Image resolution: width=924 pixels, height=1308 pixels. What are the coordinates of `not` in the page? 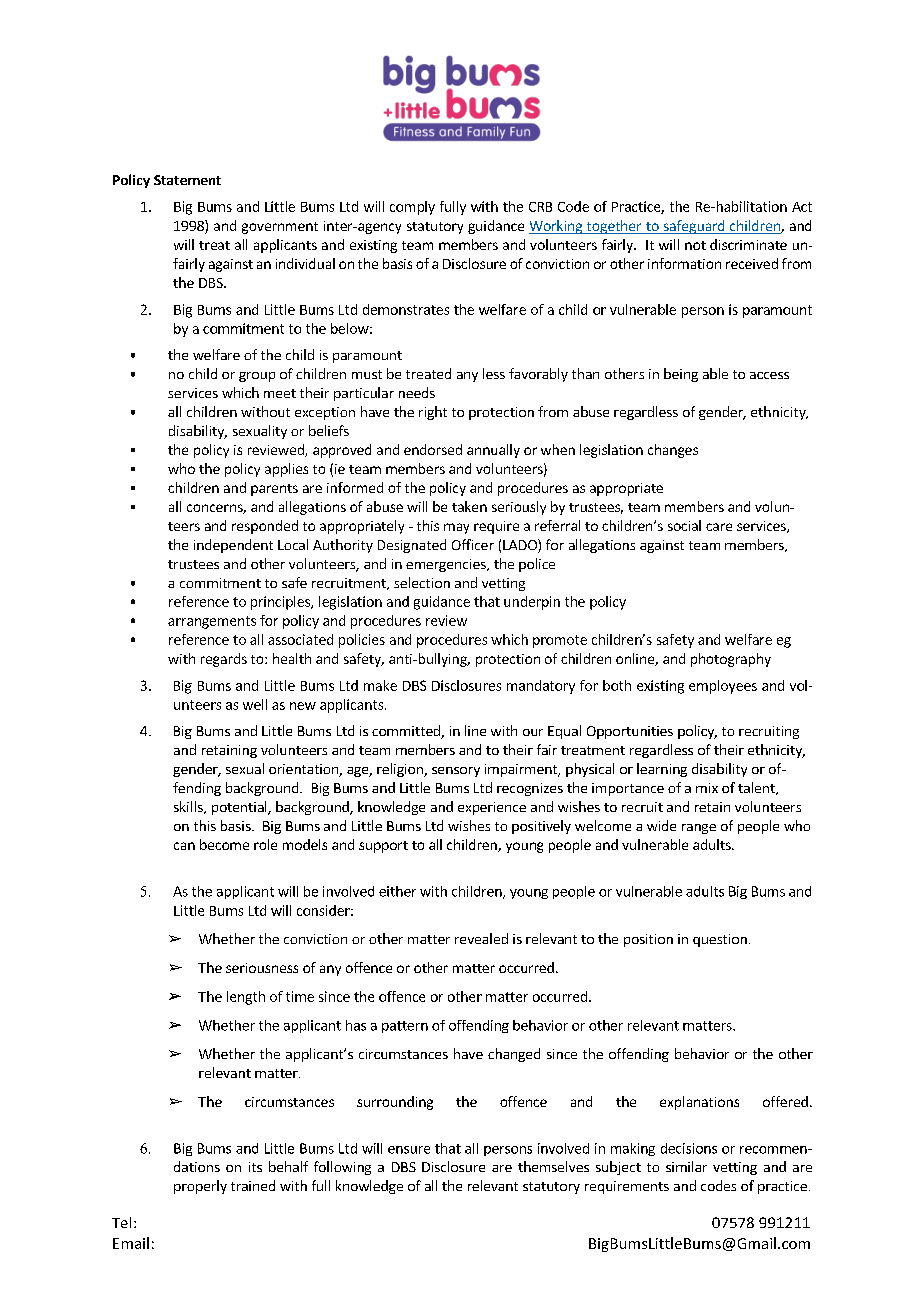 It's located at (695, 245).
